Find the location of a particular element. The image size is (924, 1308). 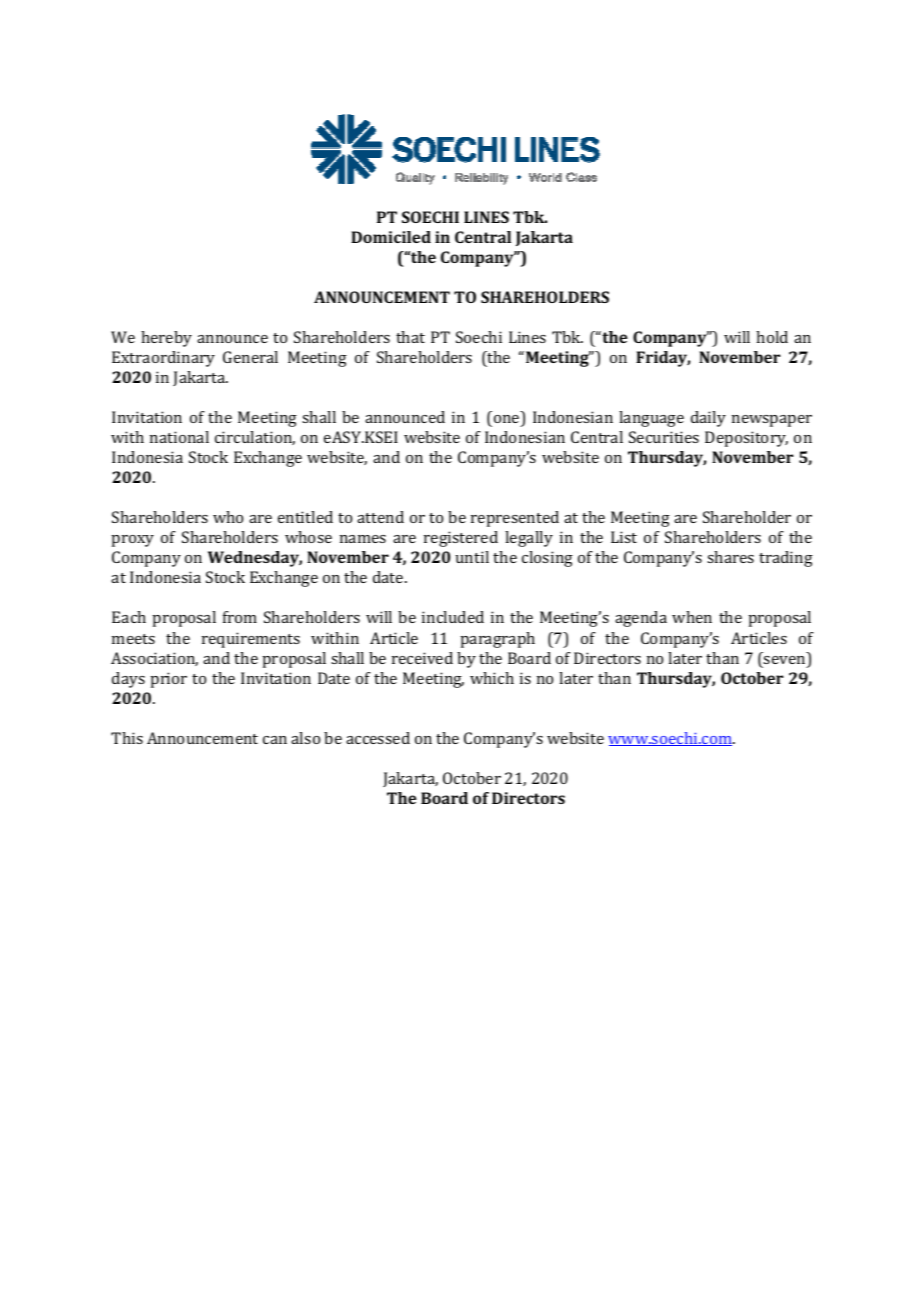

that is located at coordinates (410, 337).
